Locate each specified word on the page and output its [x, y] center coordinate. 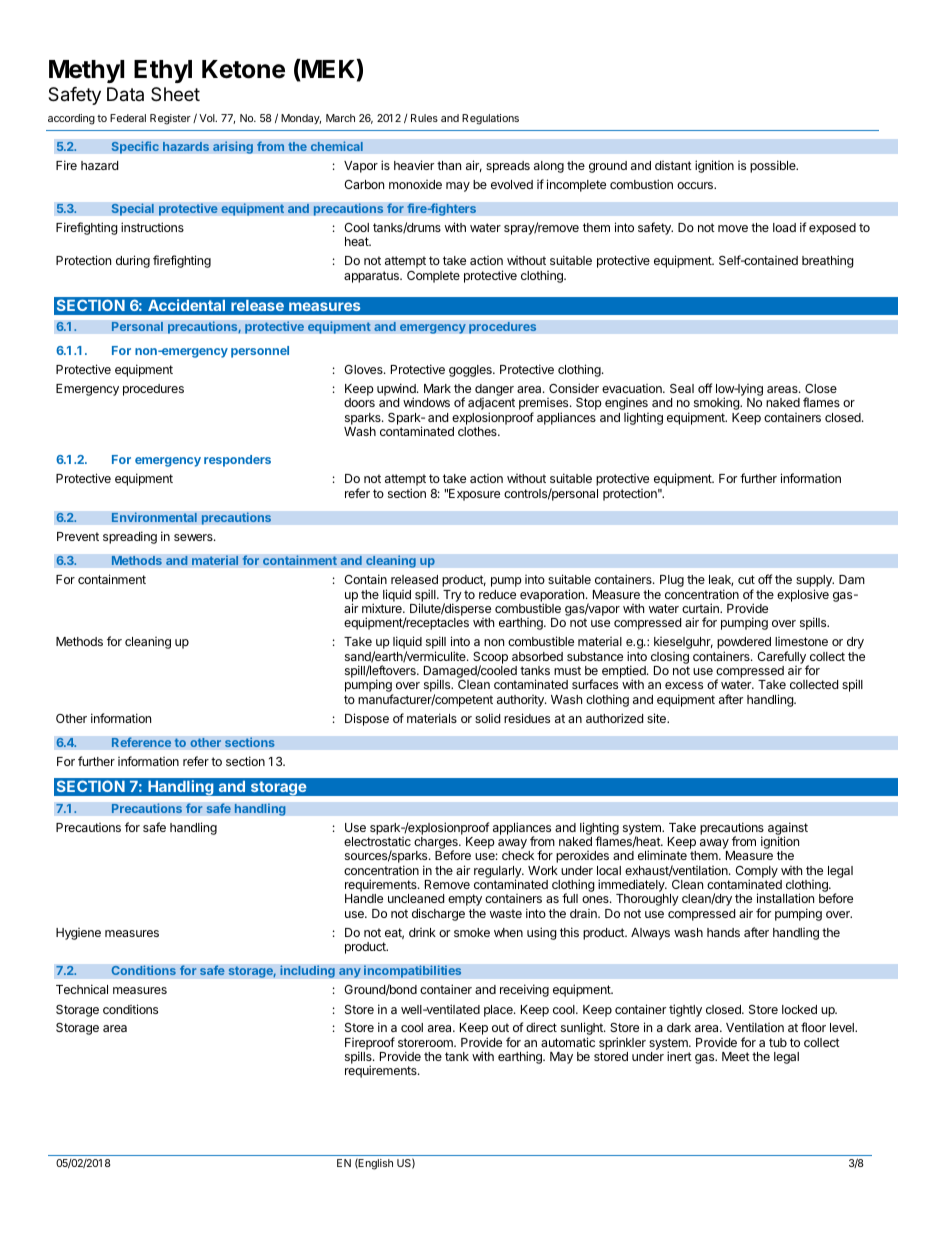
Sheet [175, 94]
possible [774, 166]
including [307, 971]
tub [778, 1042]
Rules [424, 118]
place [499, 1011]
